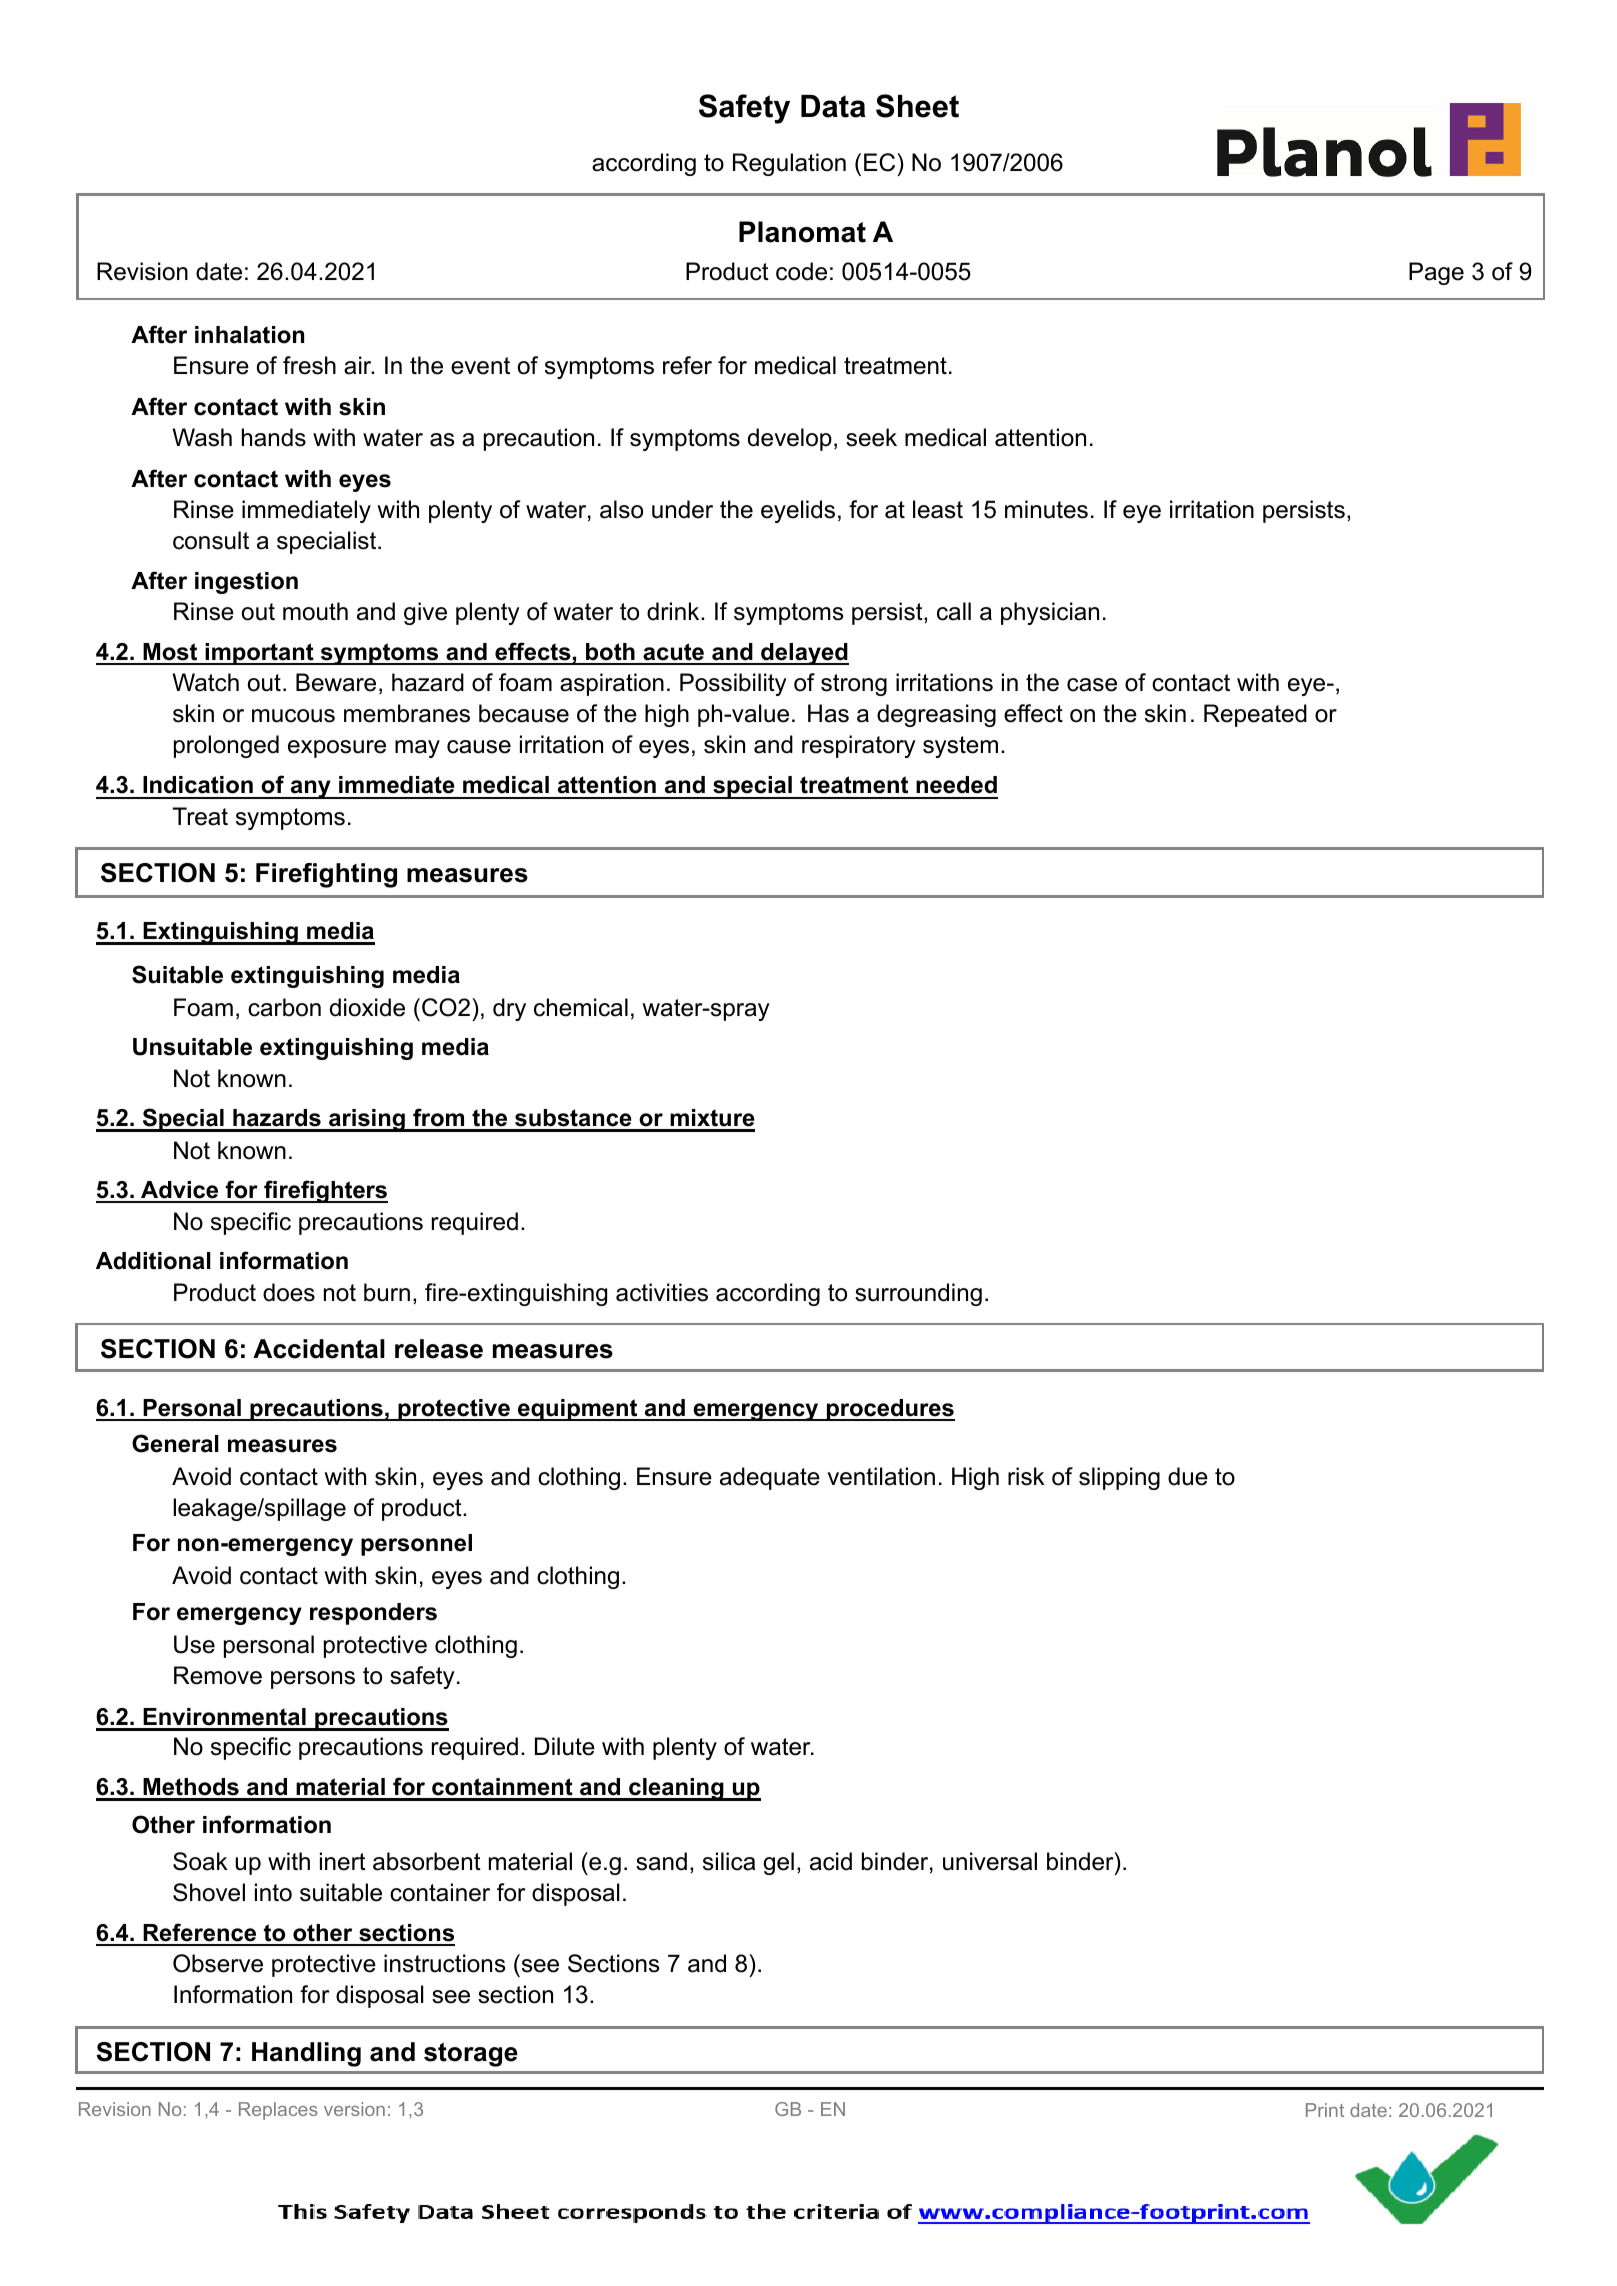  What do you see at coordinates (779, 1863) in the screenshot?
I see `gel` at bounding box center [779, 1863].
